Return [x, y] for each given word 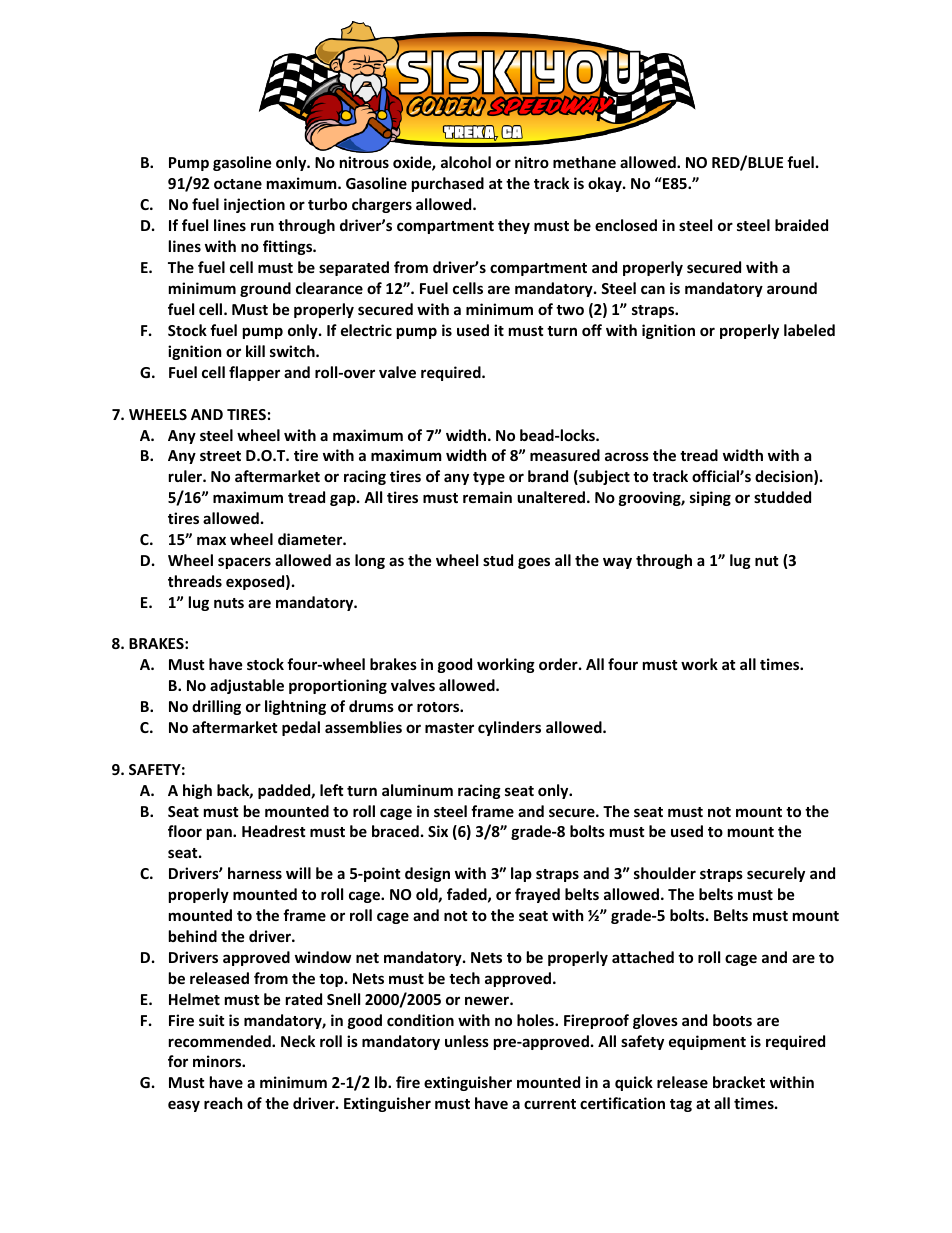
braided [801, 225]
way [617, 563]
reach [223, 1103]
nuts [229, 603]
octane [238, 184]
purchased [448, 184]
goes [534, 563]
